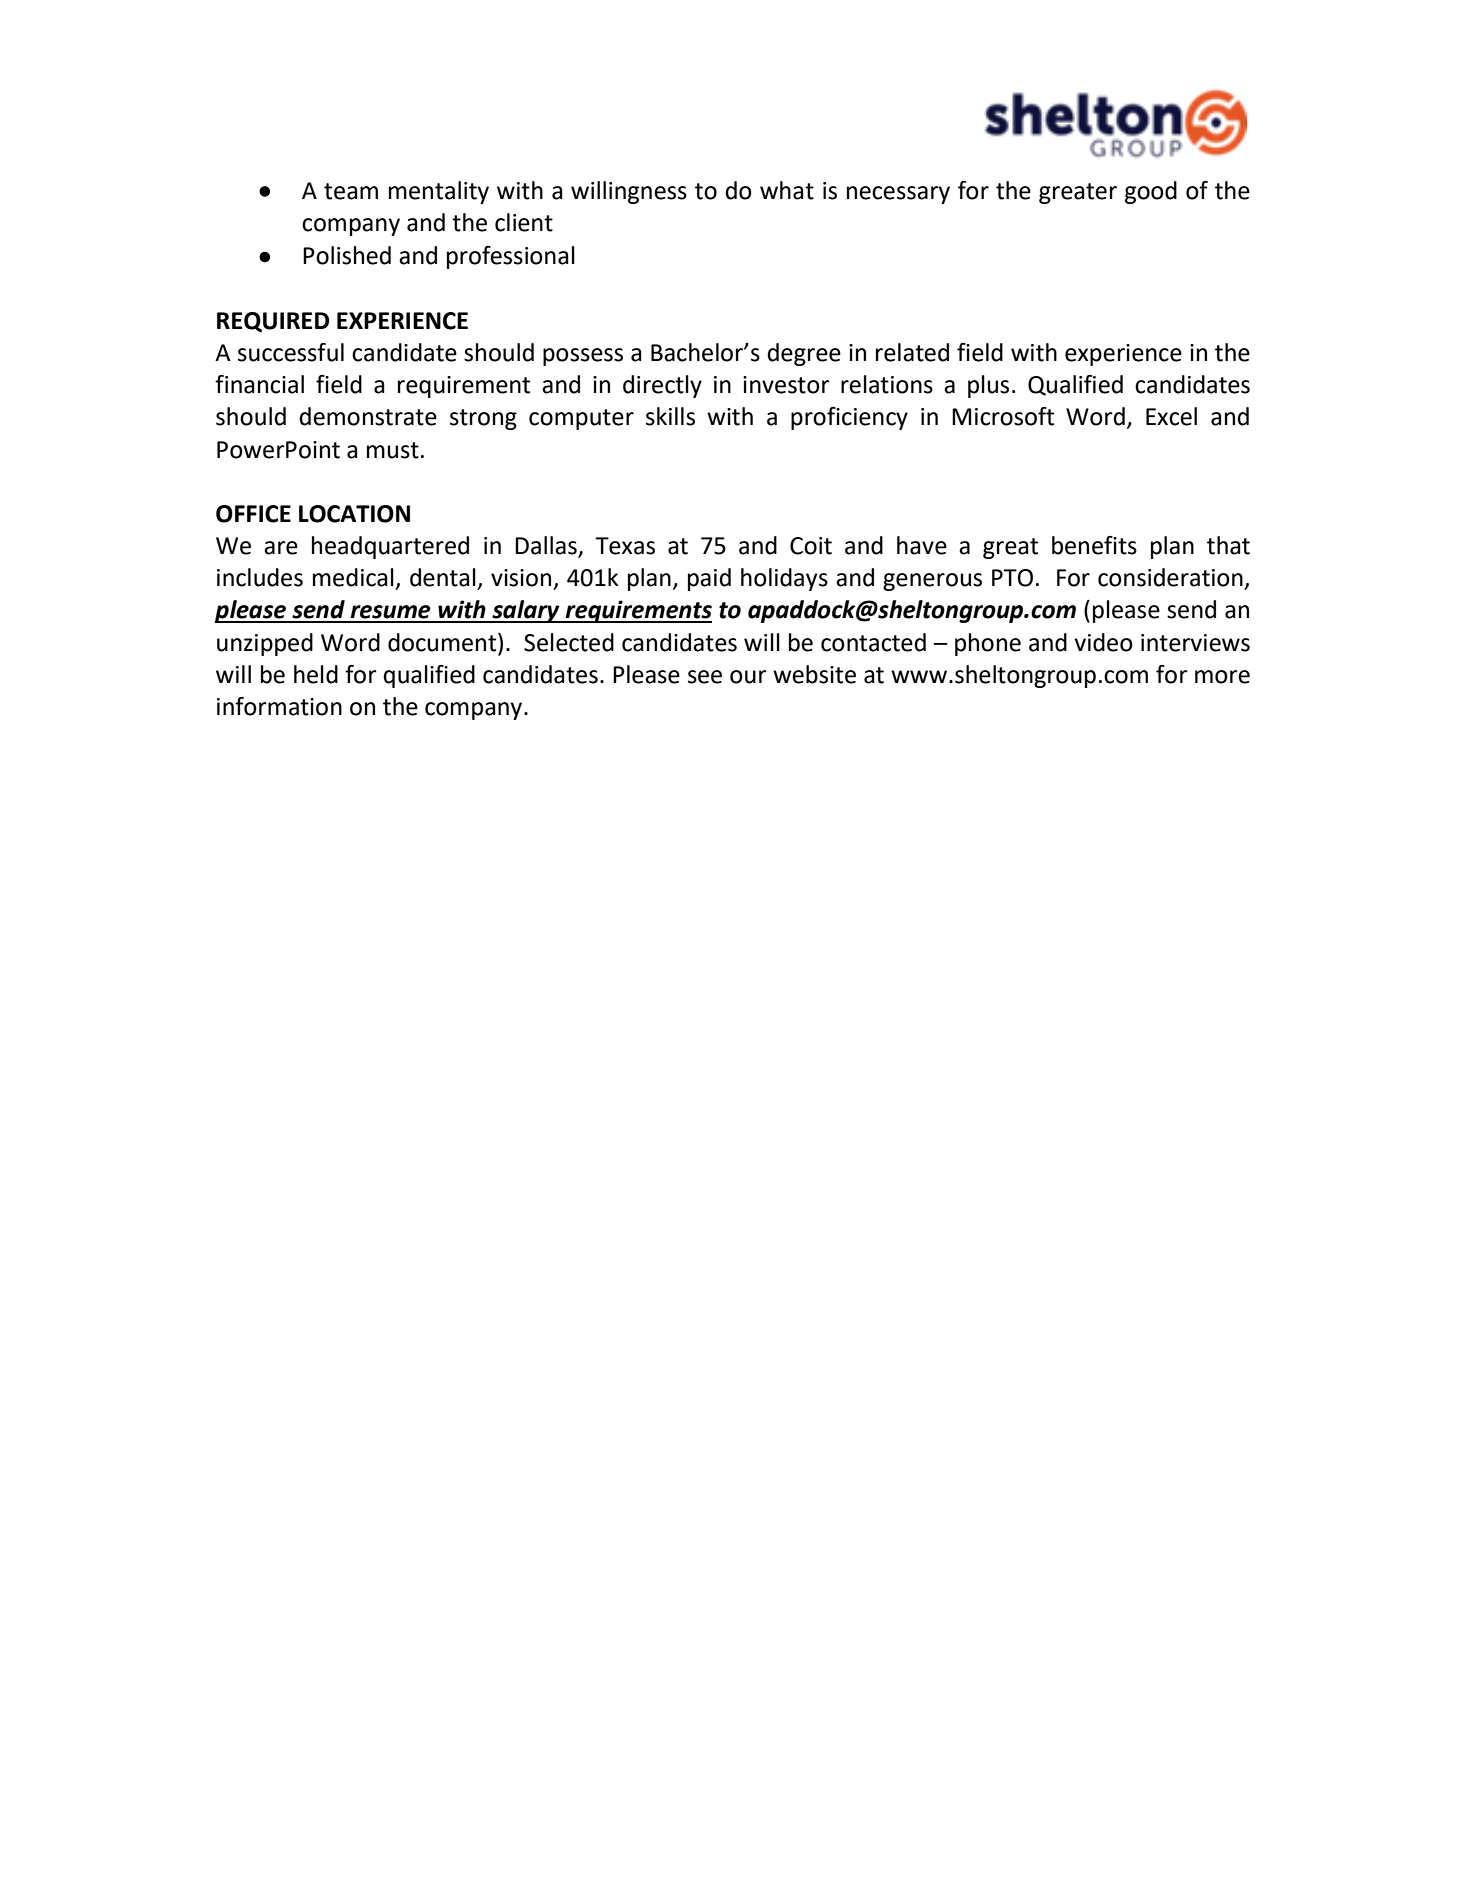 Image resolution: width=1466 pixels, height=1897 pixels. Describe the element at coordinates (316, 674) in the screenshot. I see `held` at that location.
